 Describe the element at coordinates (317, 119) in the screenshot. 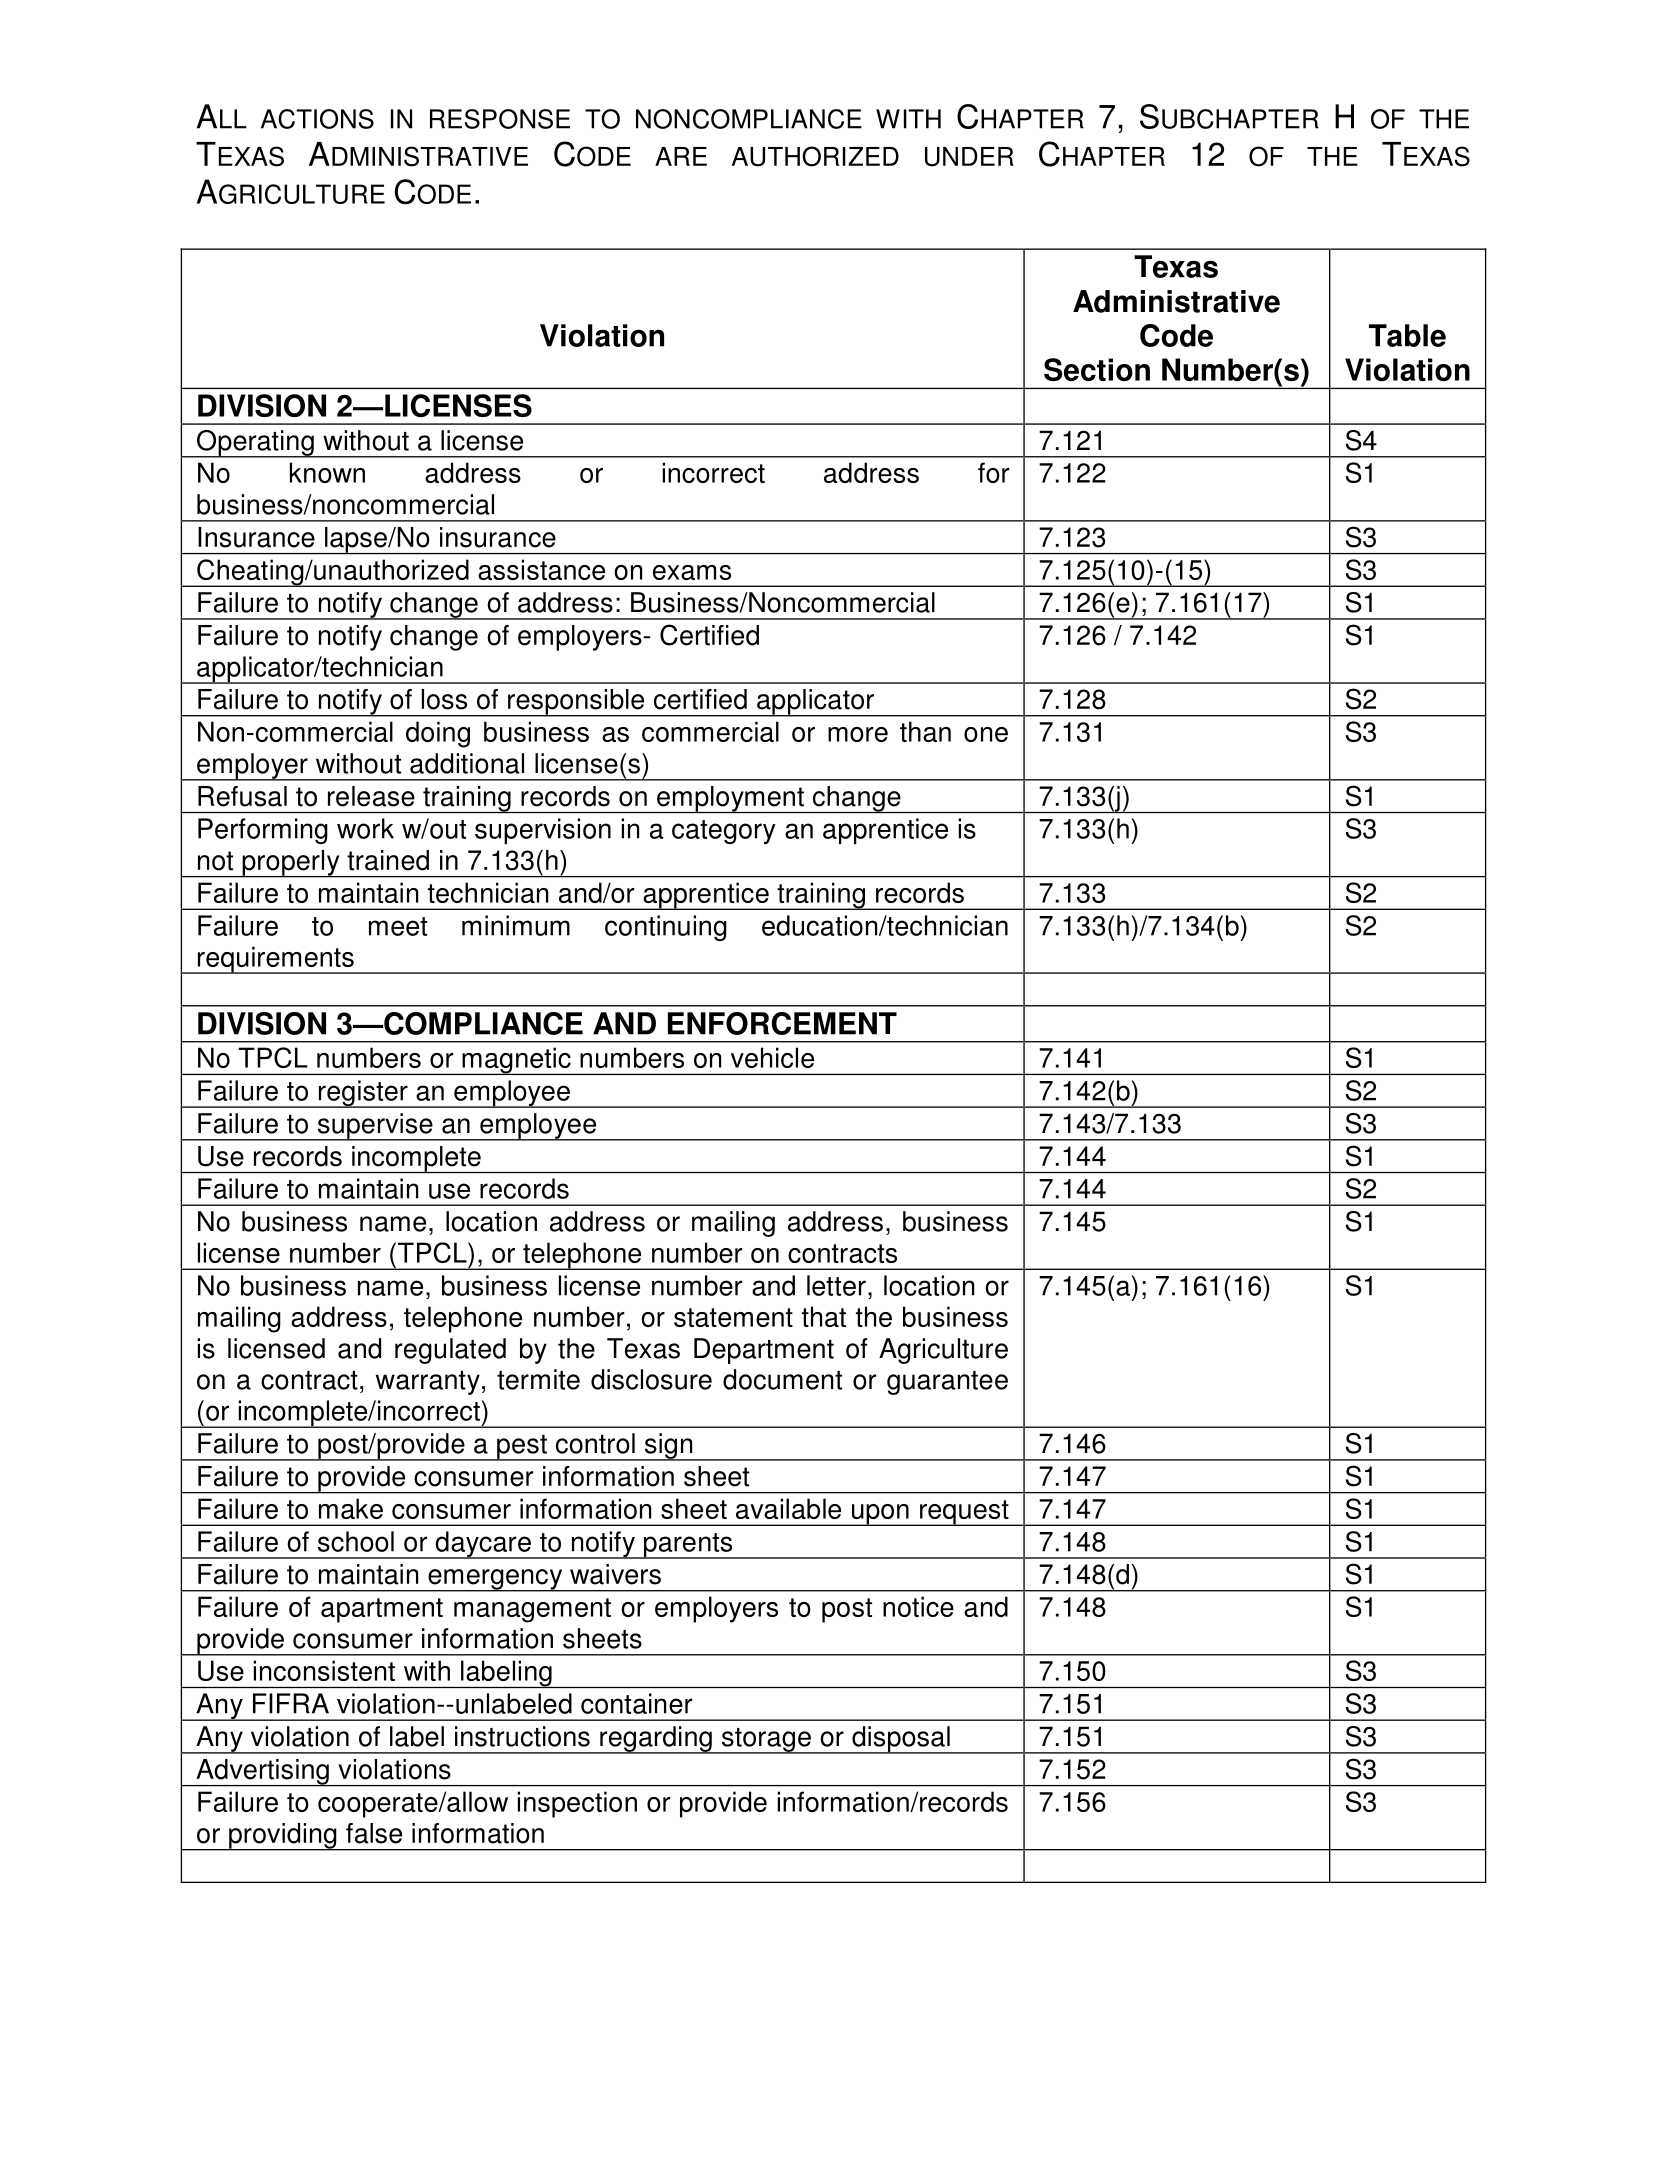

I see `ACTIONS` at that location.
